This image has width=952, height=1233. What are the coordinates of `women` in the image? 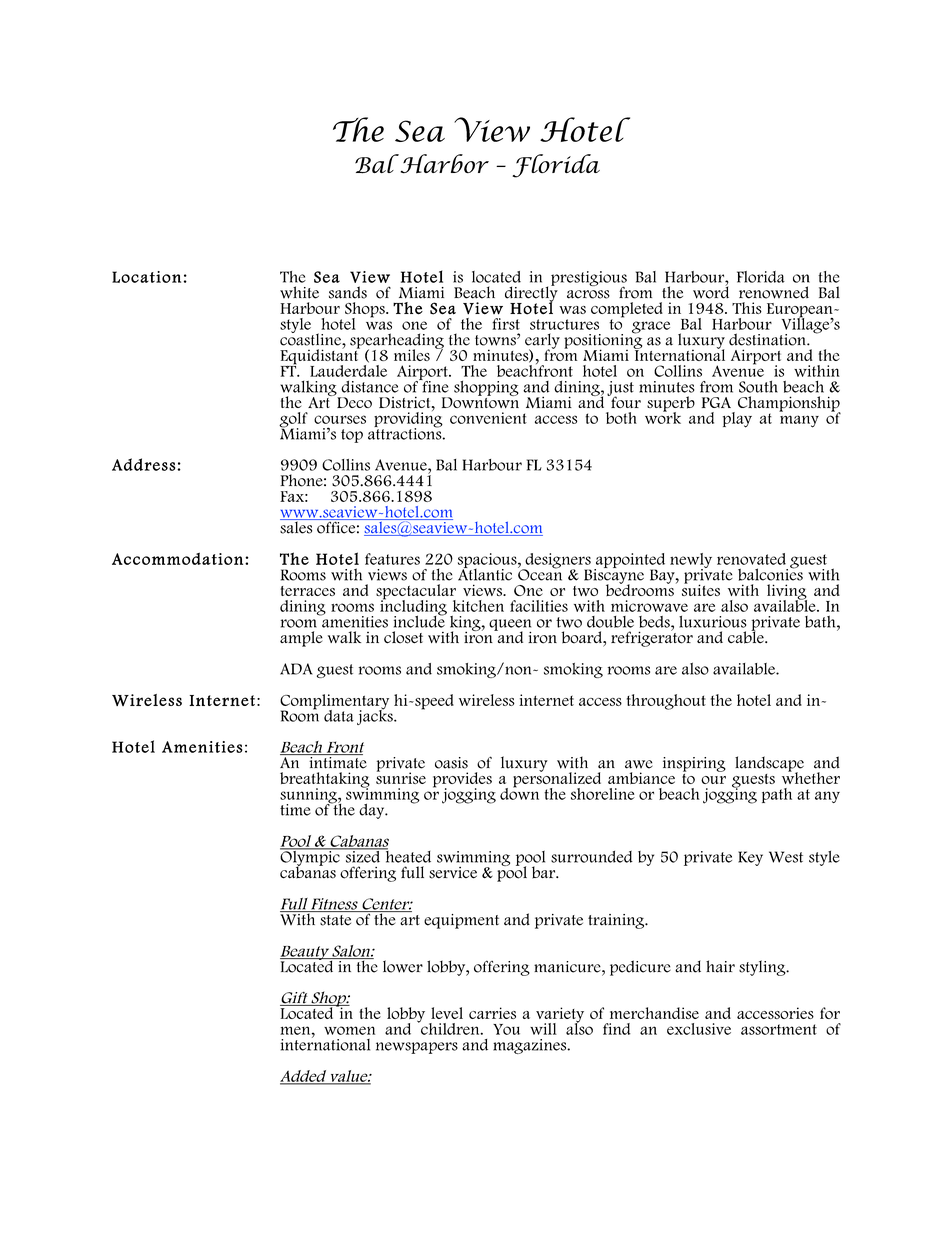 It's located at (349, 1030).
